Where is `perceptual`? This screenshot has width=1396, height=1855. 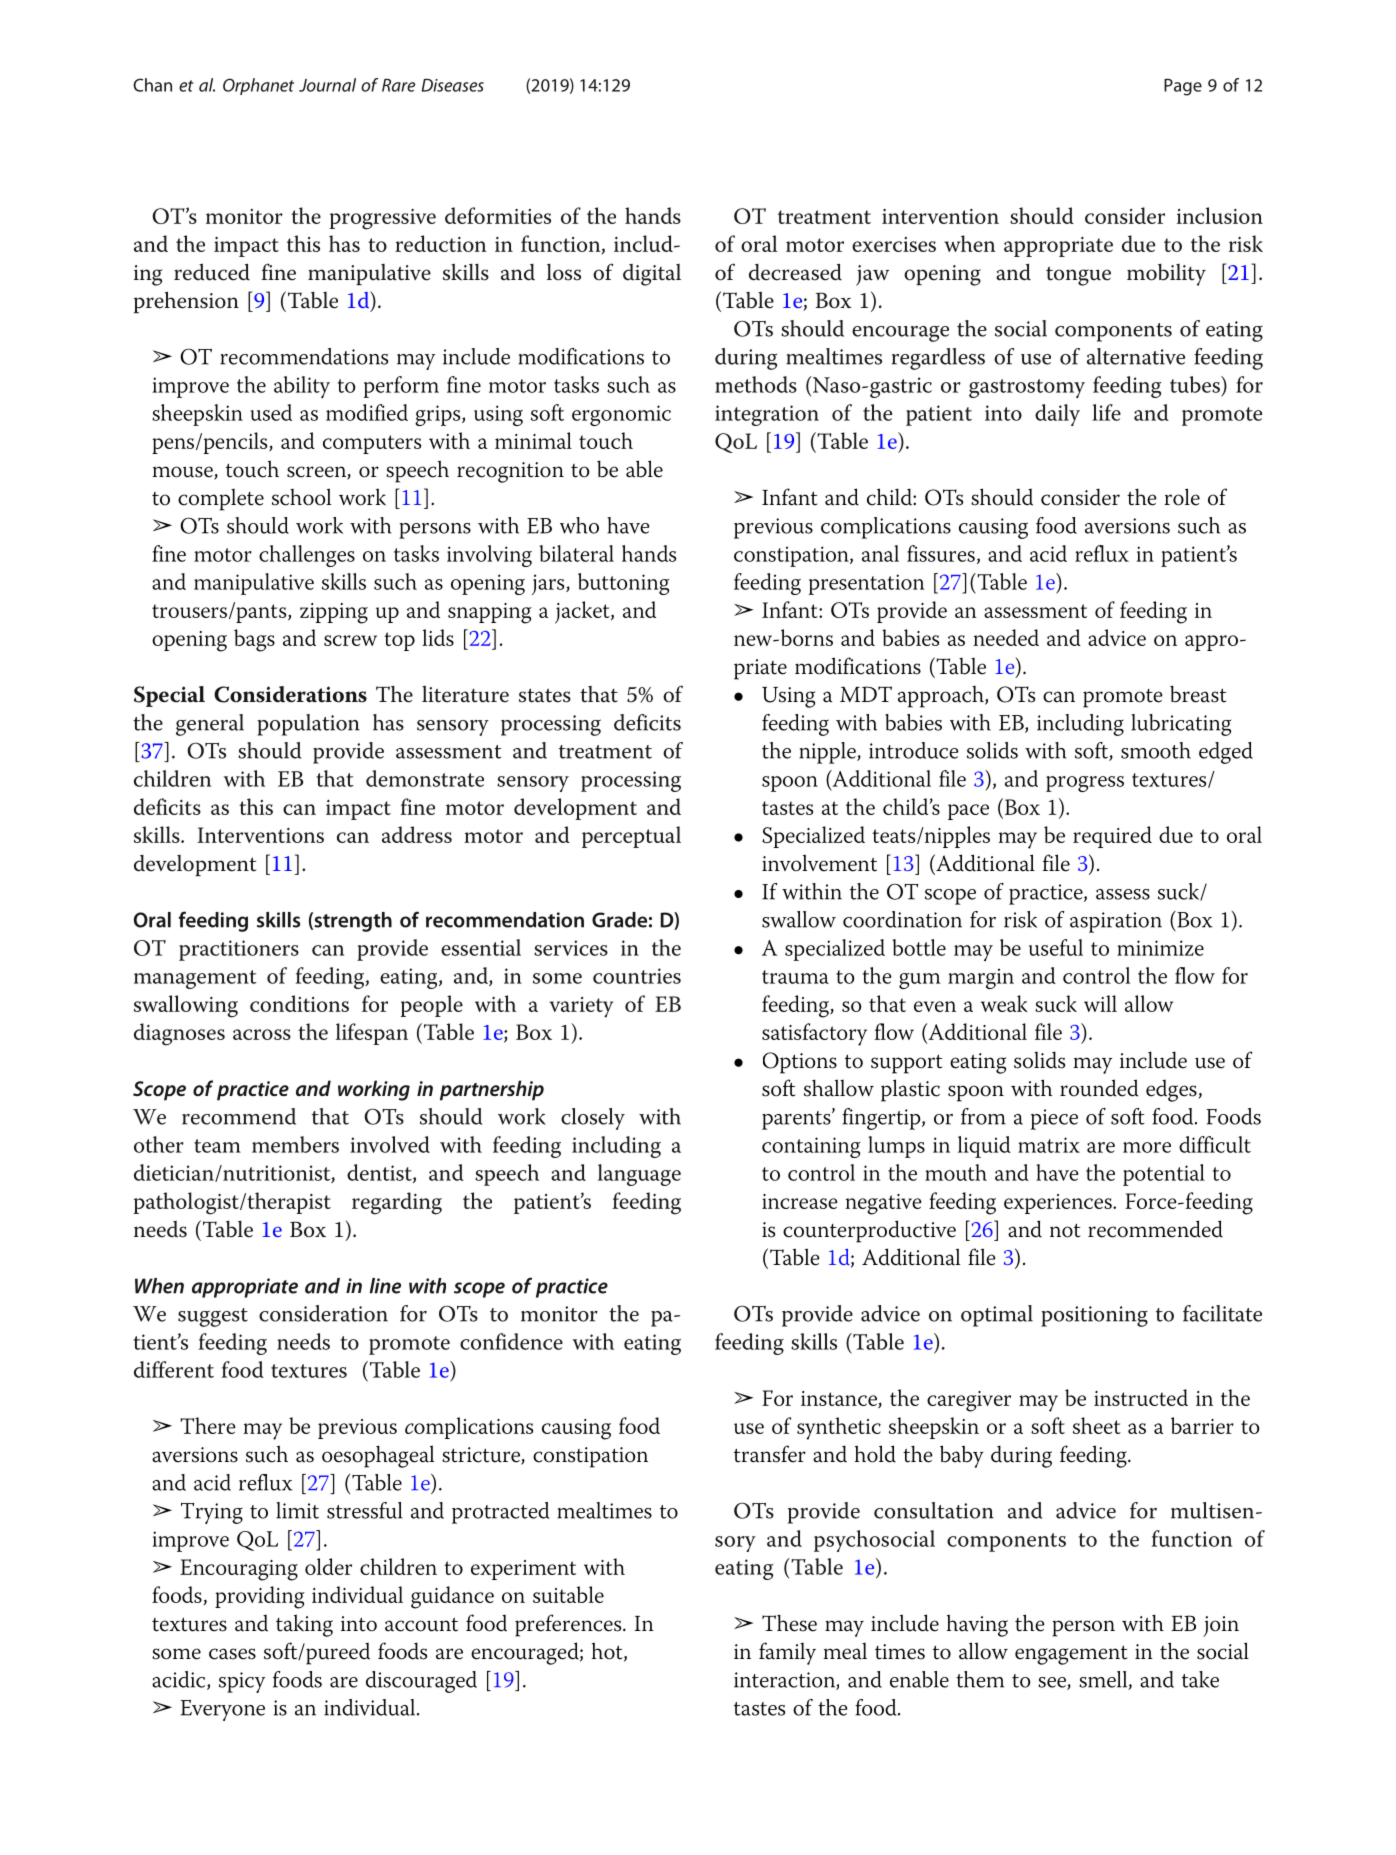 perceptual is located at coordinates (631, 837).
